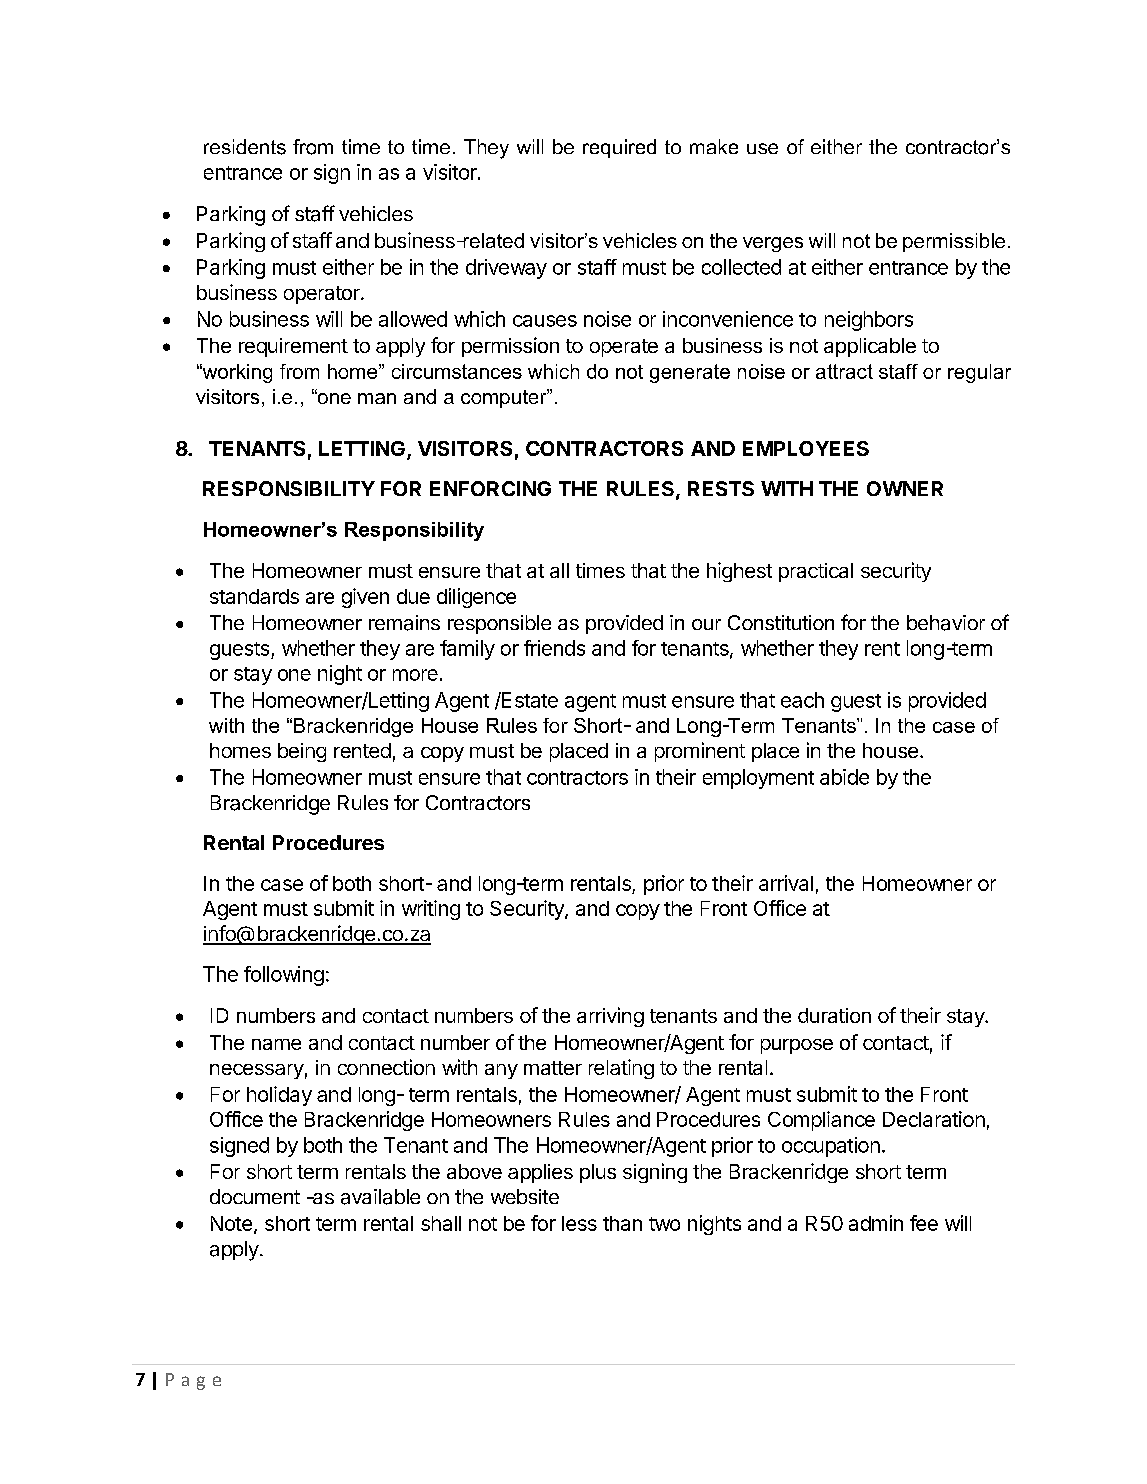 This screenshot has width=1147, height=1484. What do you see at coordinates (816, 572) in the screenshot?
I see `practical` at bounding box center [816, 572].
